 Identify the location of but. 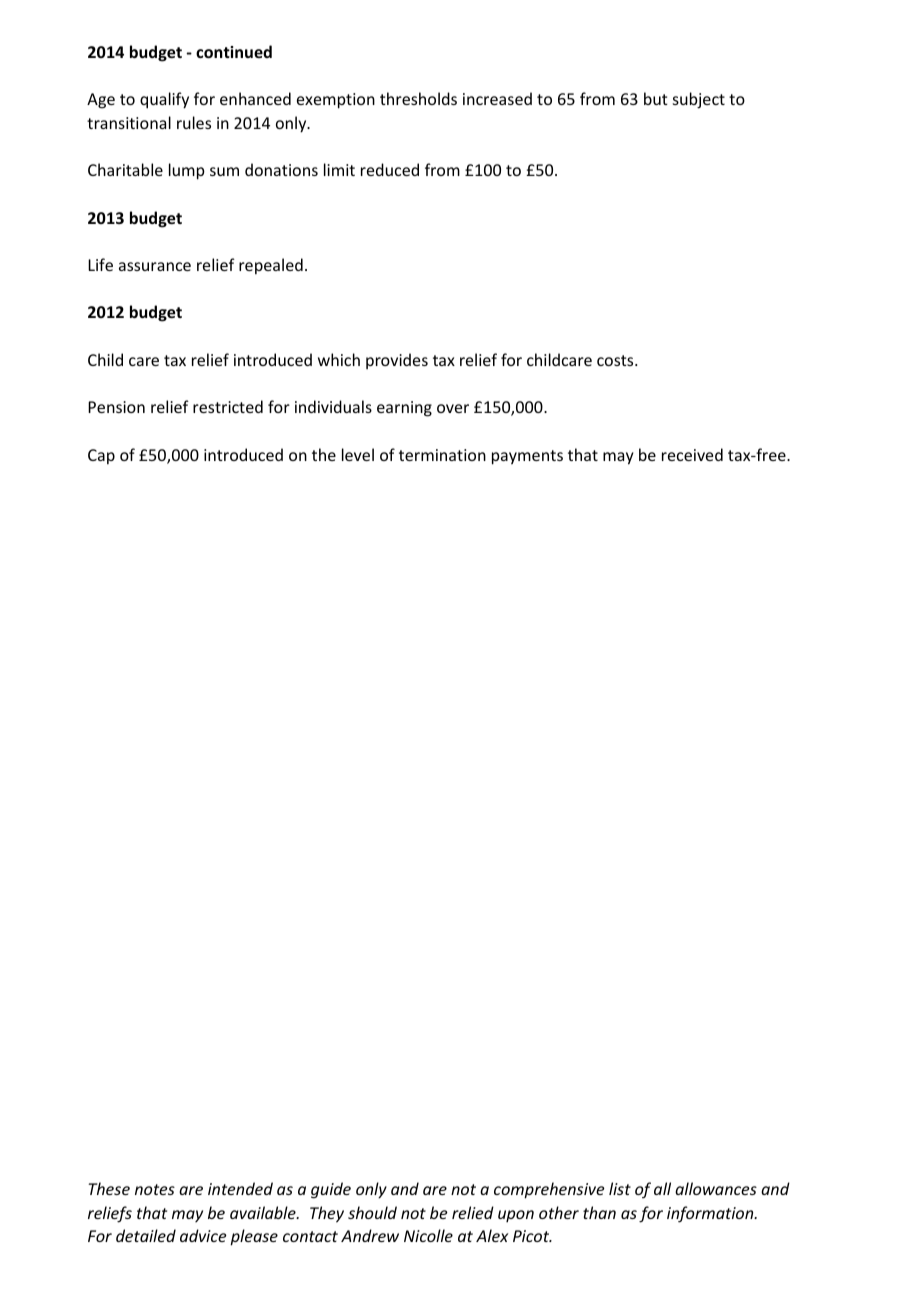
(656, 98).
